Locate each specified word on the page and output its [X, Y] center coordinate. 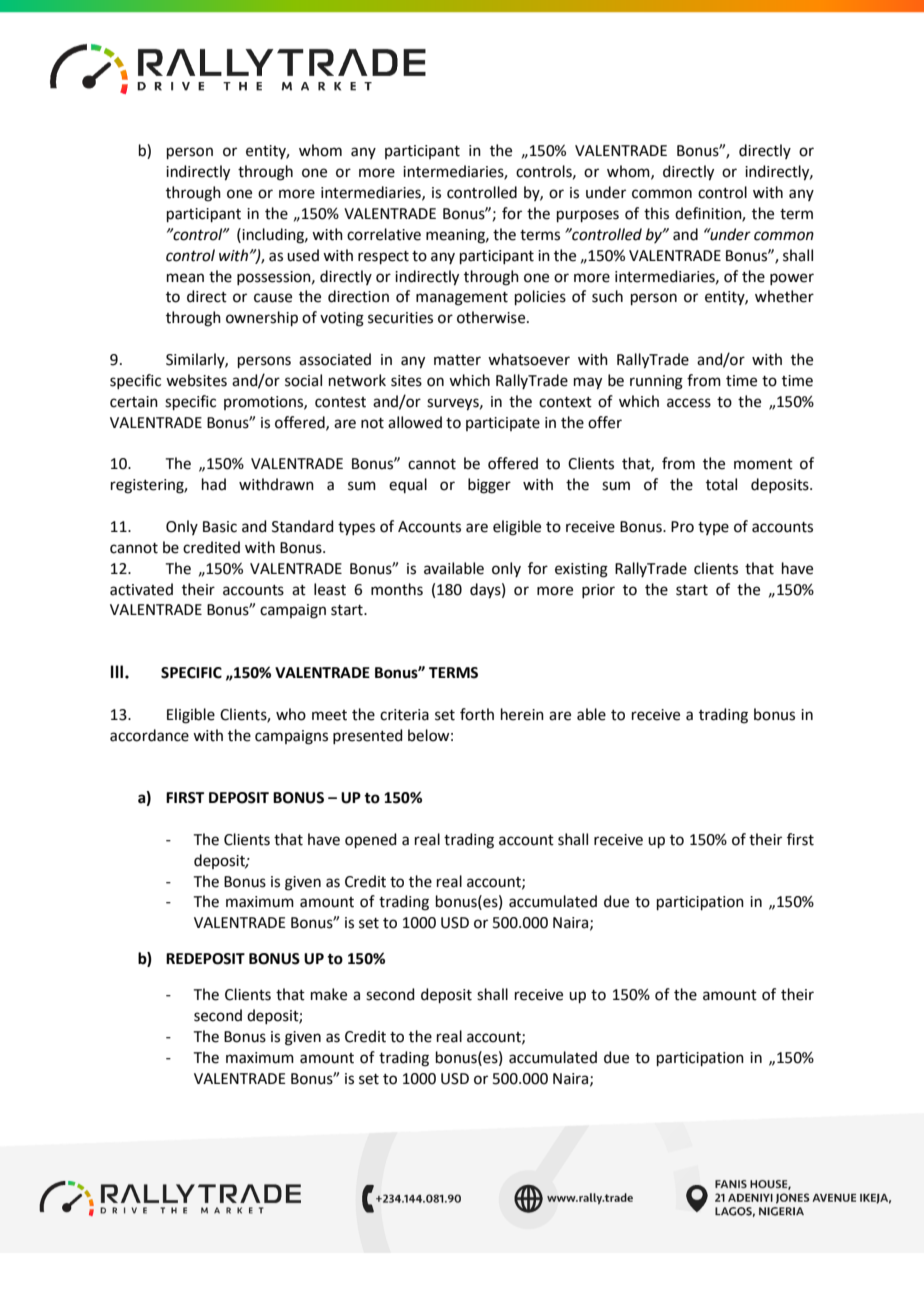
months [397, 589]
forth [477, 714]
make [329, 994]
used [303, 255]
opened [371, 840]
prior [598, 591]
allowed [415, 422]
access [689, 403]
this [656, 213]
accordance [149, 735]
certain [134, 402]
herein [522, 714]
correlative [384, 234]
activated [141, 589]
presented [368, 736]
